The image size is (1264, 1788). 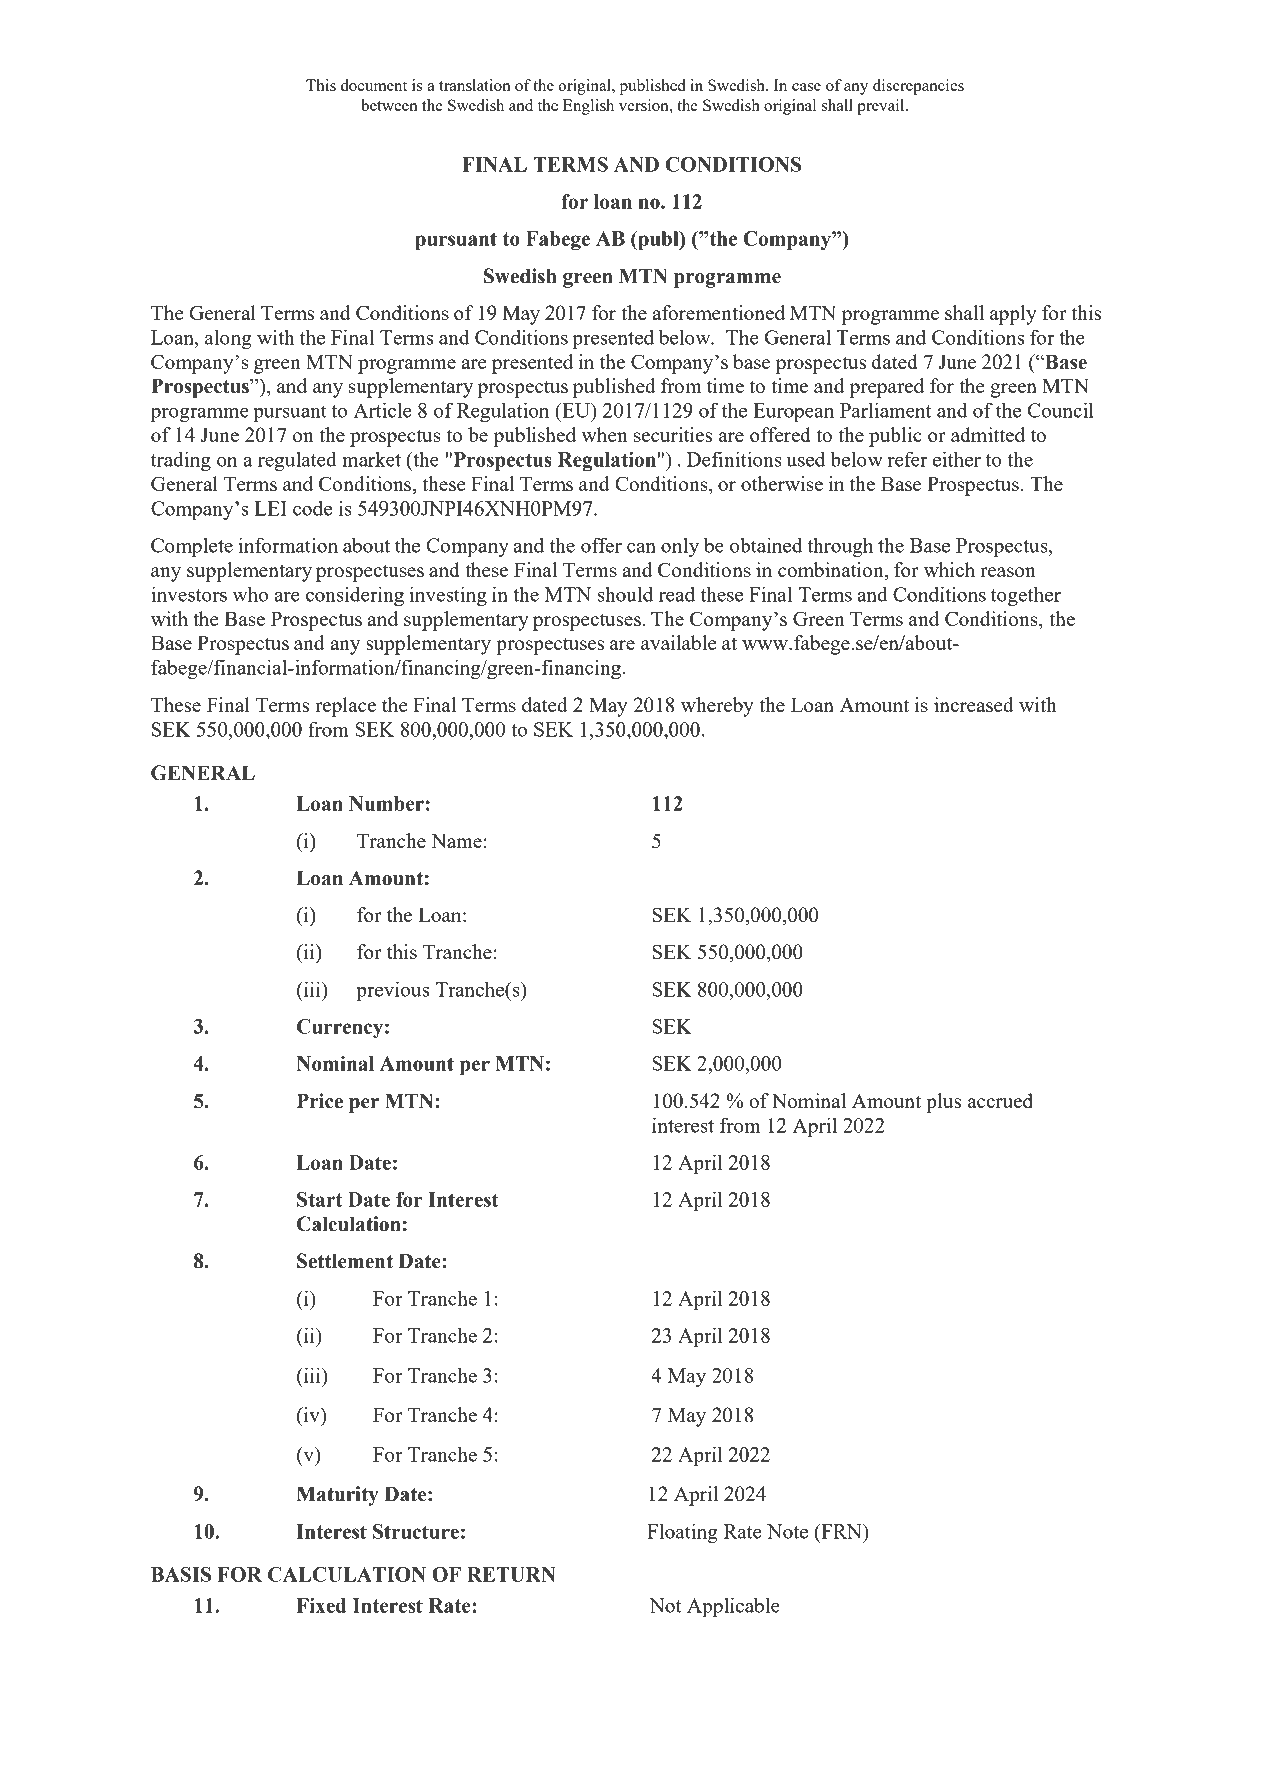 I want to click on Number, so click(x=386, y=803).
